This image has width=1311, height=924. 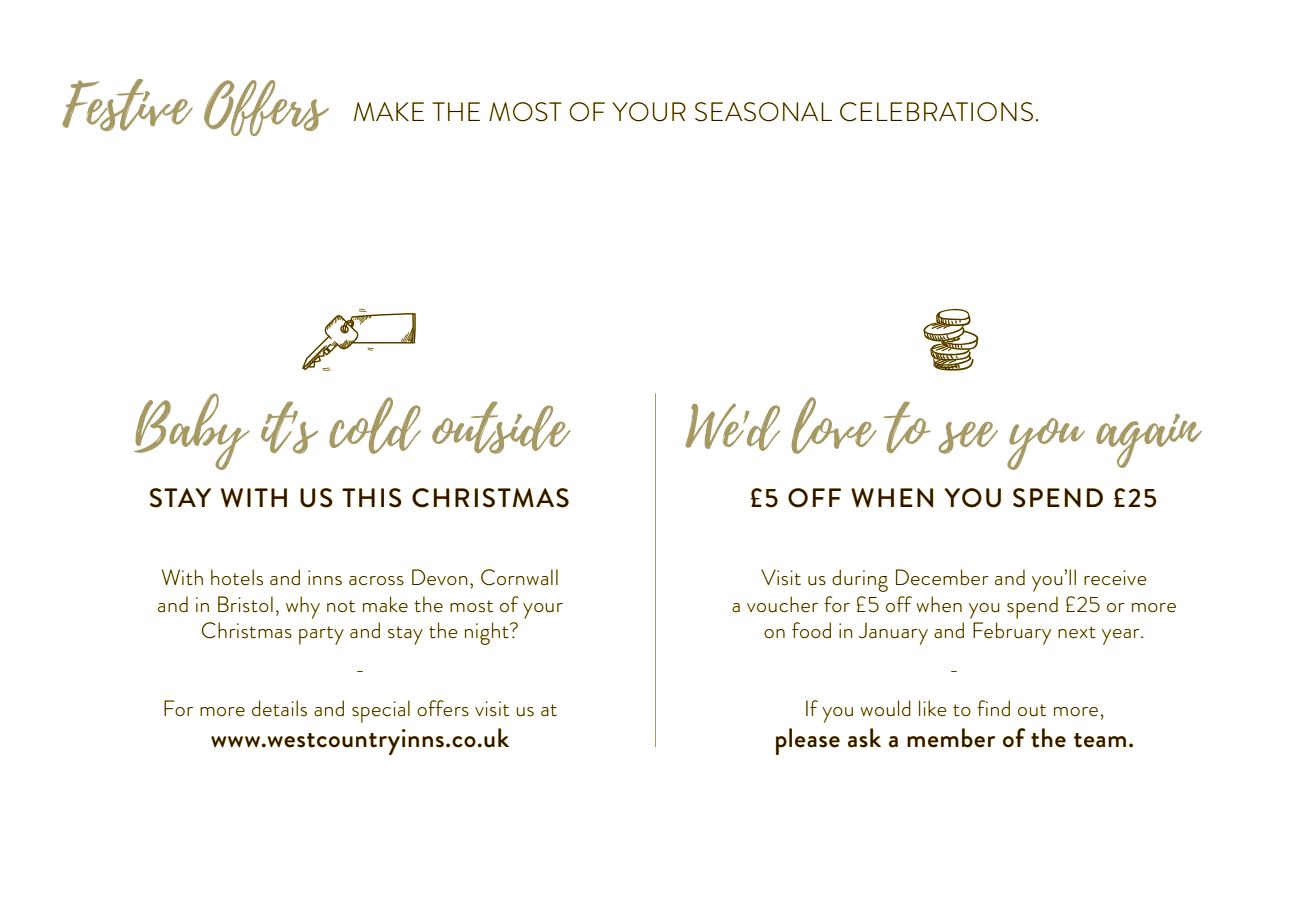 I want to click on cold, so click(x=375, y=425).
